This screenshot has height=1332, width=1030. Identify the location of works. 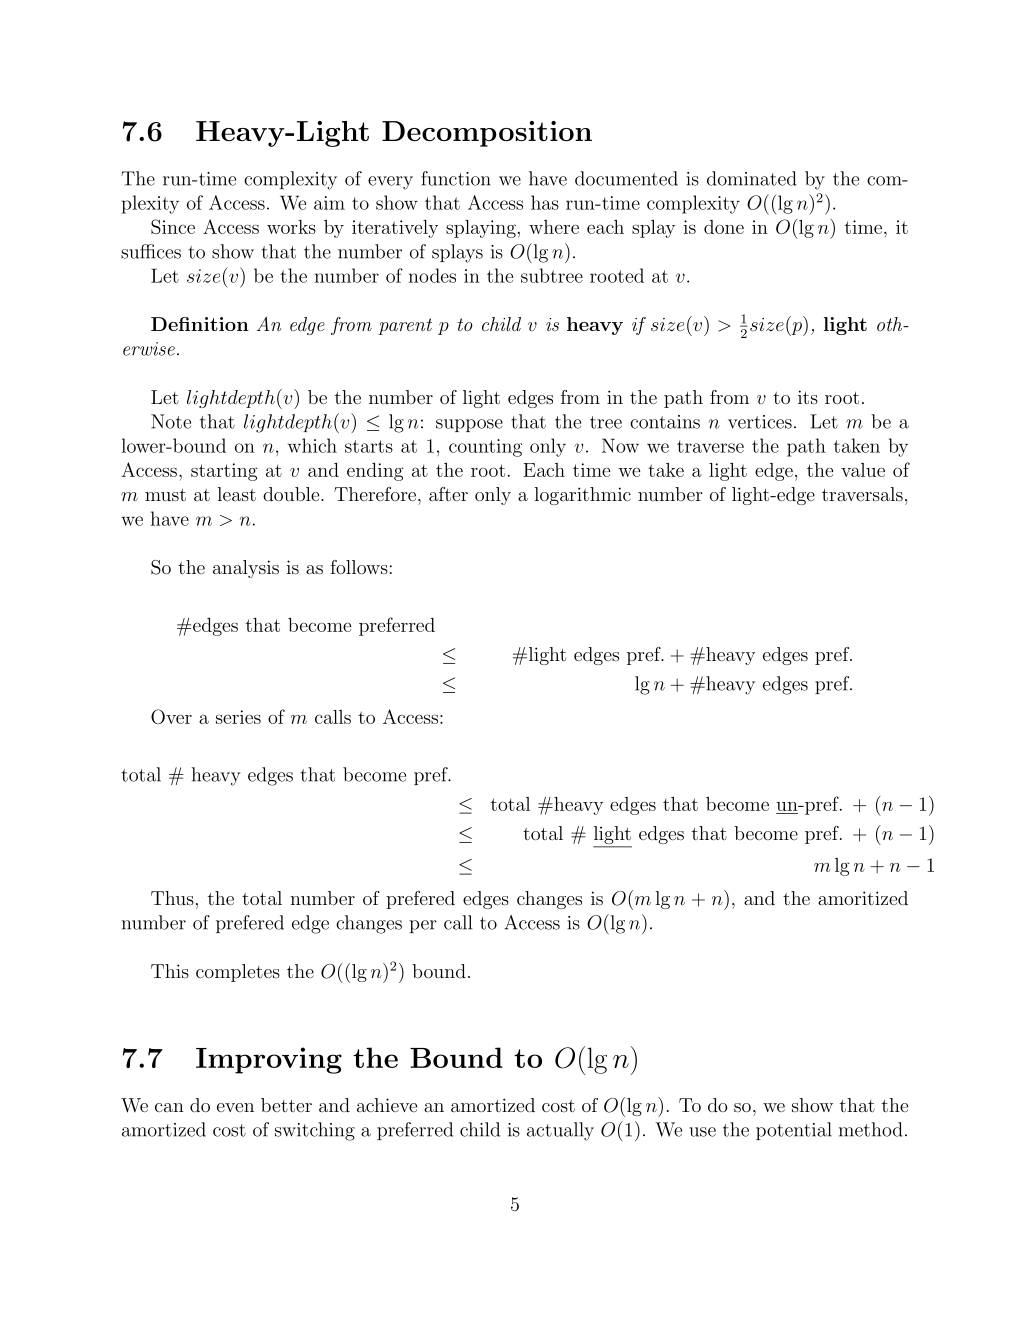
(291, 227).
